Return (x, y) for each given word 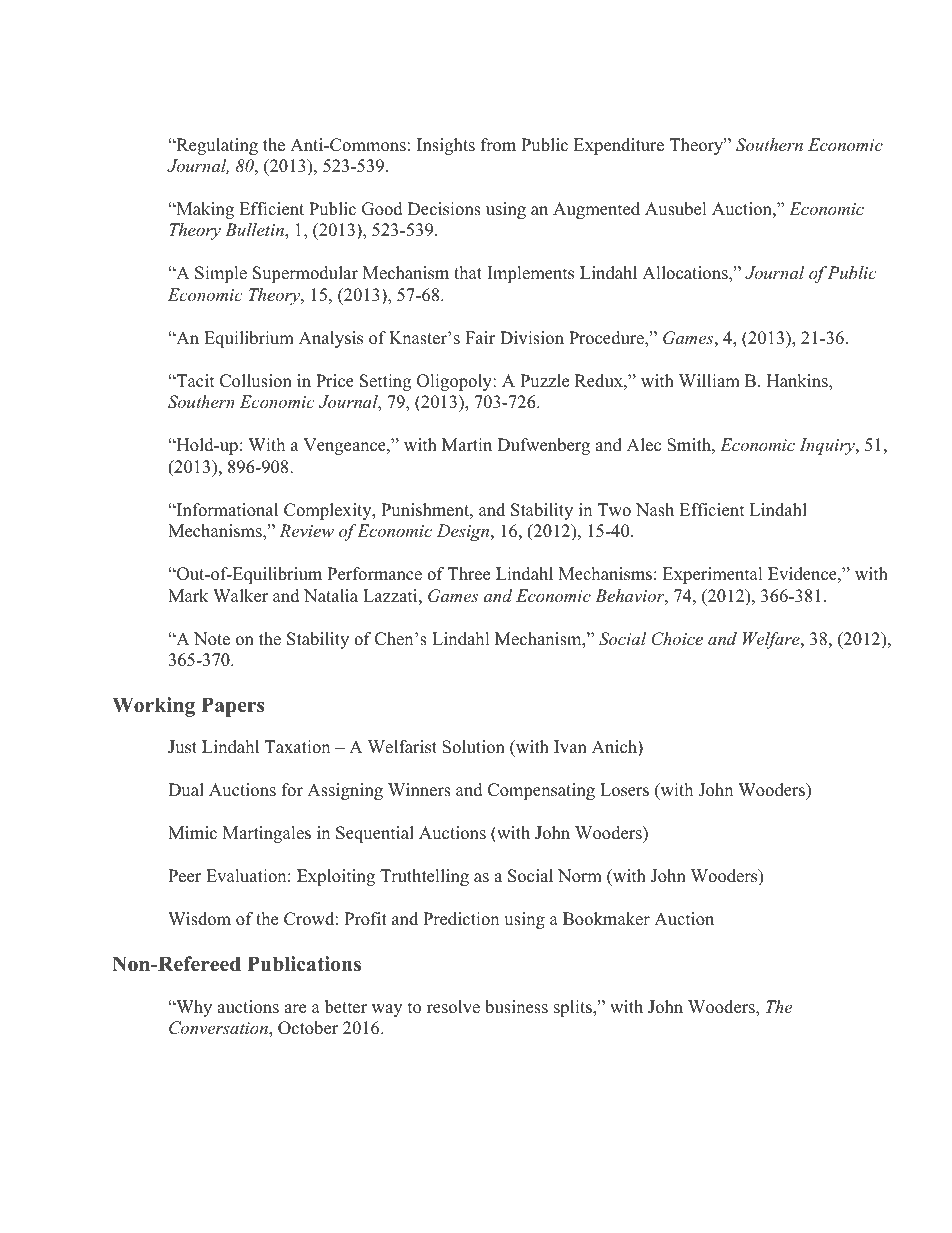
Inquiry (828, 446)
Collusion (256, 381)
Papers (232, 707)
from (498, 145)
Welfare (772, 640)
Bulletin (255, 231)
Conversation (219, 1029)
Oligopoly (455, 382)
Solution (473, 747)
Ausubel (676, 209)
